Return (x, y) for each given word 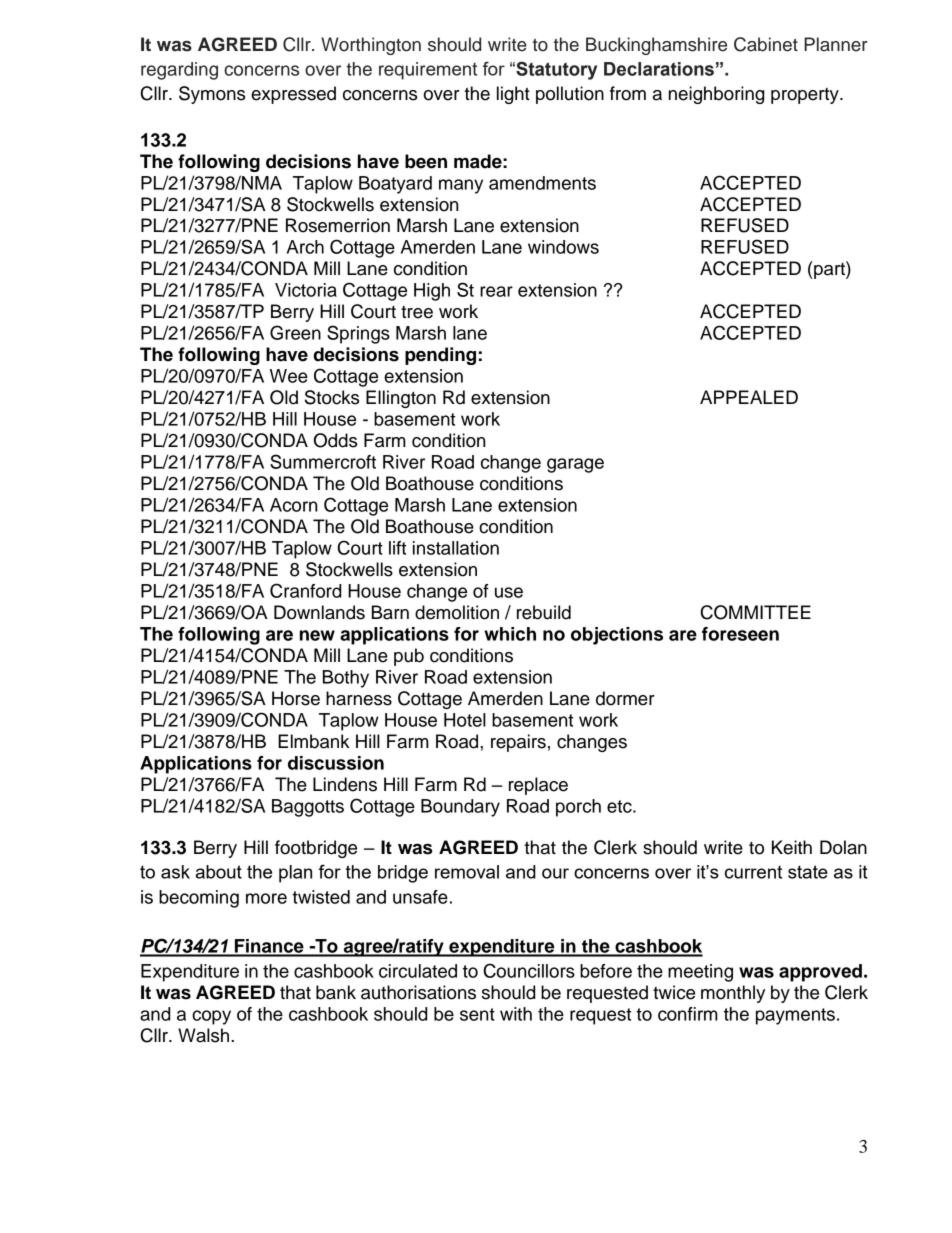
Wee (289, 376)
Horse (296, 698)
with (516, 1014)
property (806, 96)
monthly (733, 994)
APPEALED (749, 397)
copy (211, 1017)
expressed (293, 95)
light (513, 95)
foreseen (740, 634)
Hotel (465, 720)
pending (440, 356)
